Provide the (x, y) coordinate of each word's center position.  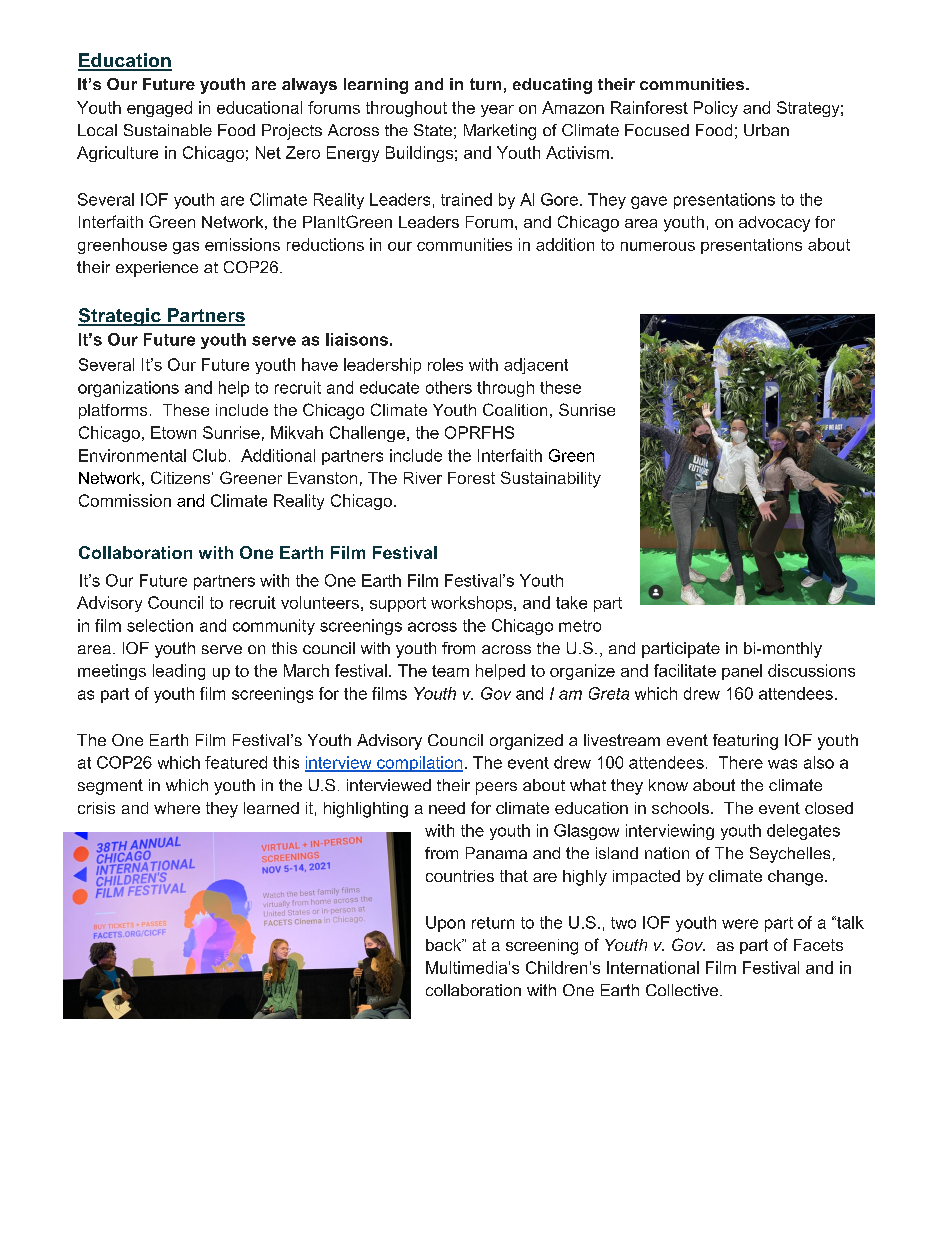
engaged (159, 109)
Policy (716, 109)
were (740, 924)
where (177, 808)
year (497, 111)
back (445, 945)
